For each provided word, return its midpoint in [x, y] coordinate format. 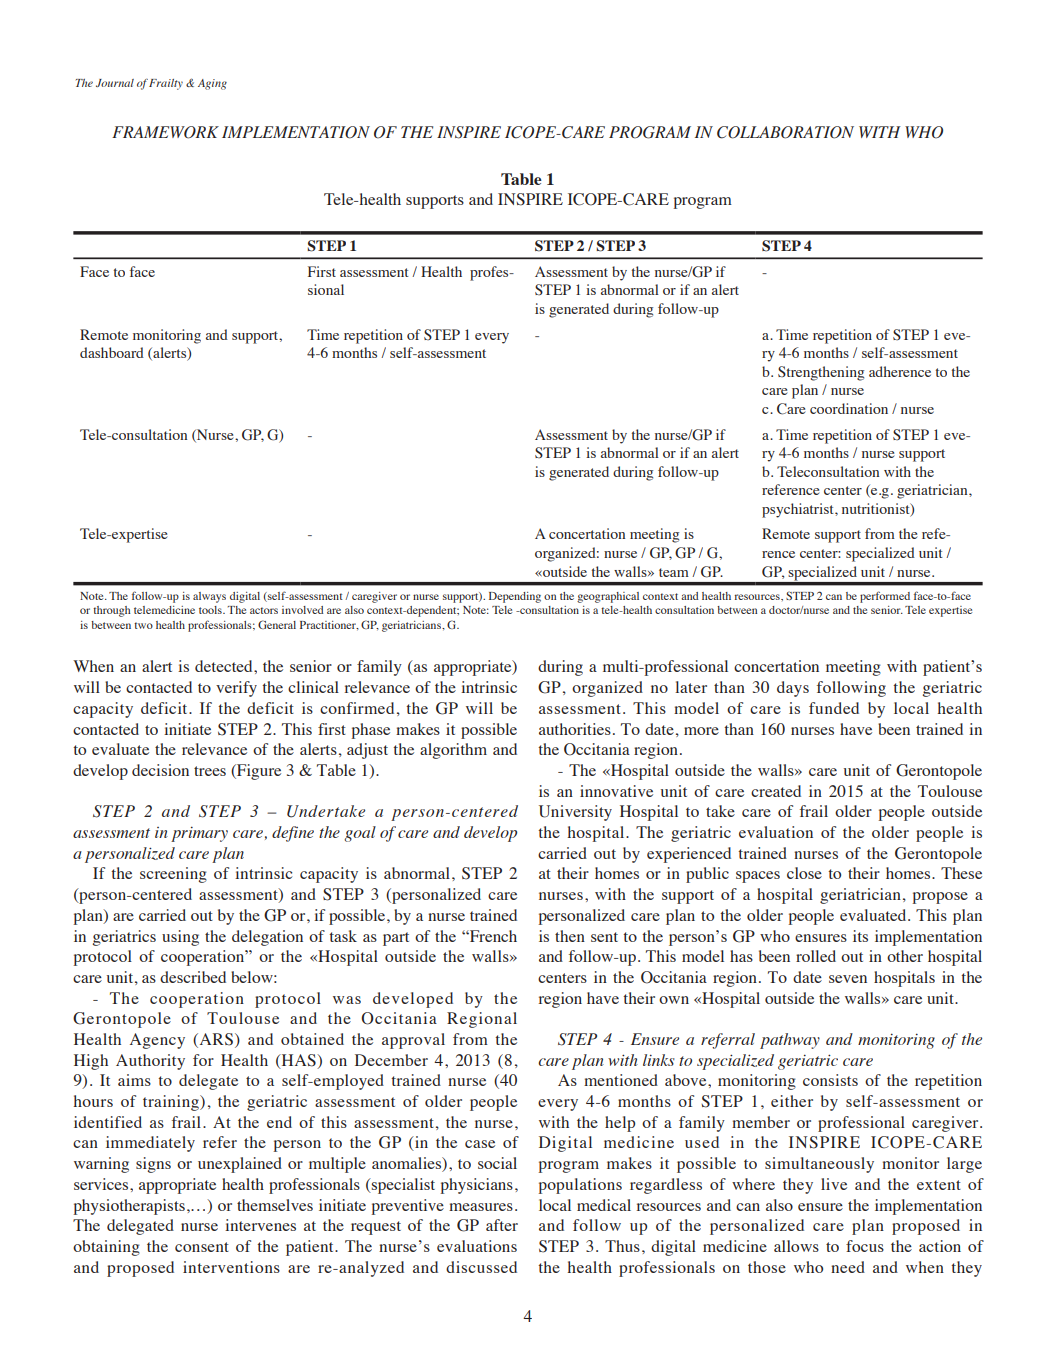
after [502, 1225]
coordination [849, 408]
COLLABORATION [785, 132]
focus [865, 1246]
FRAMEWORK [165, 132]
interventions [231, 1267]
